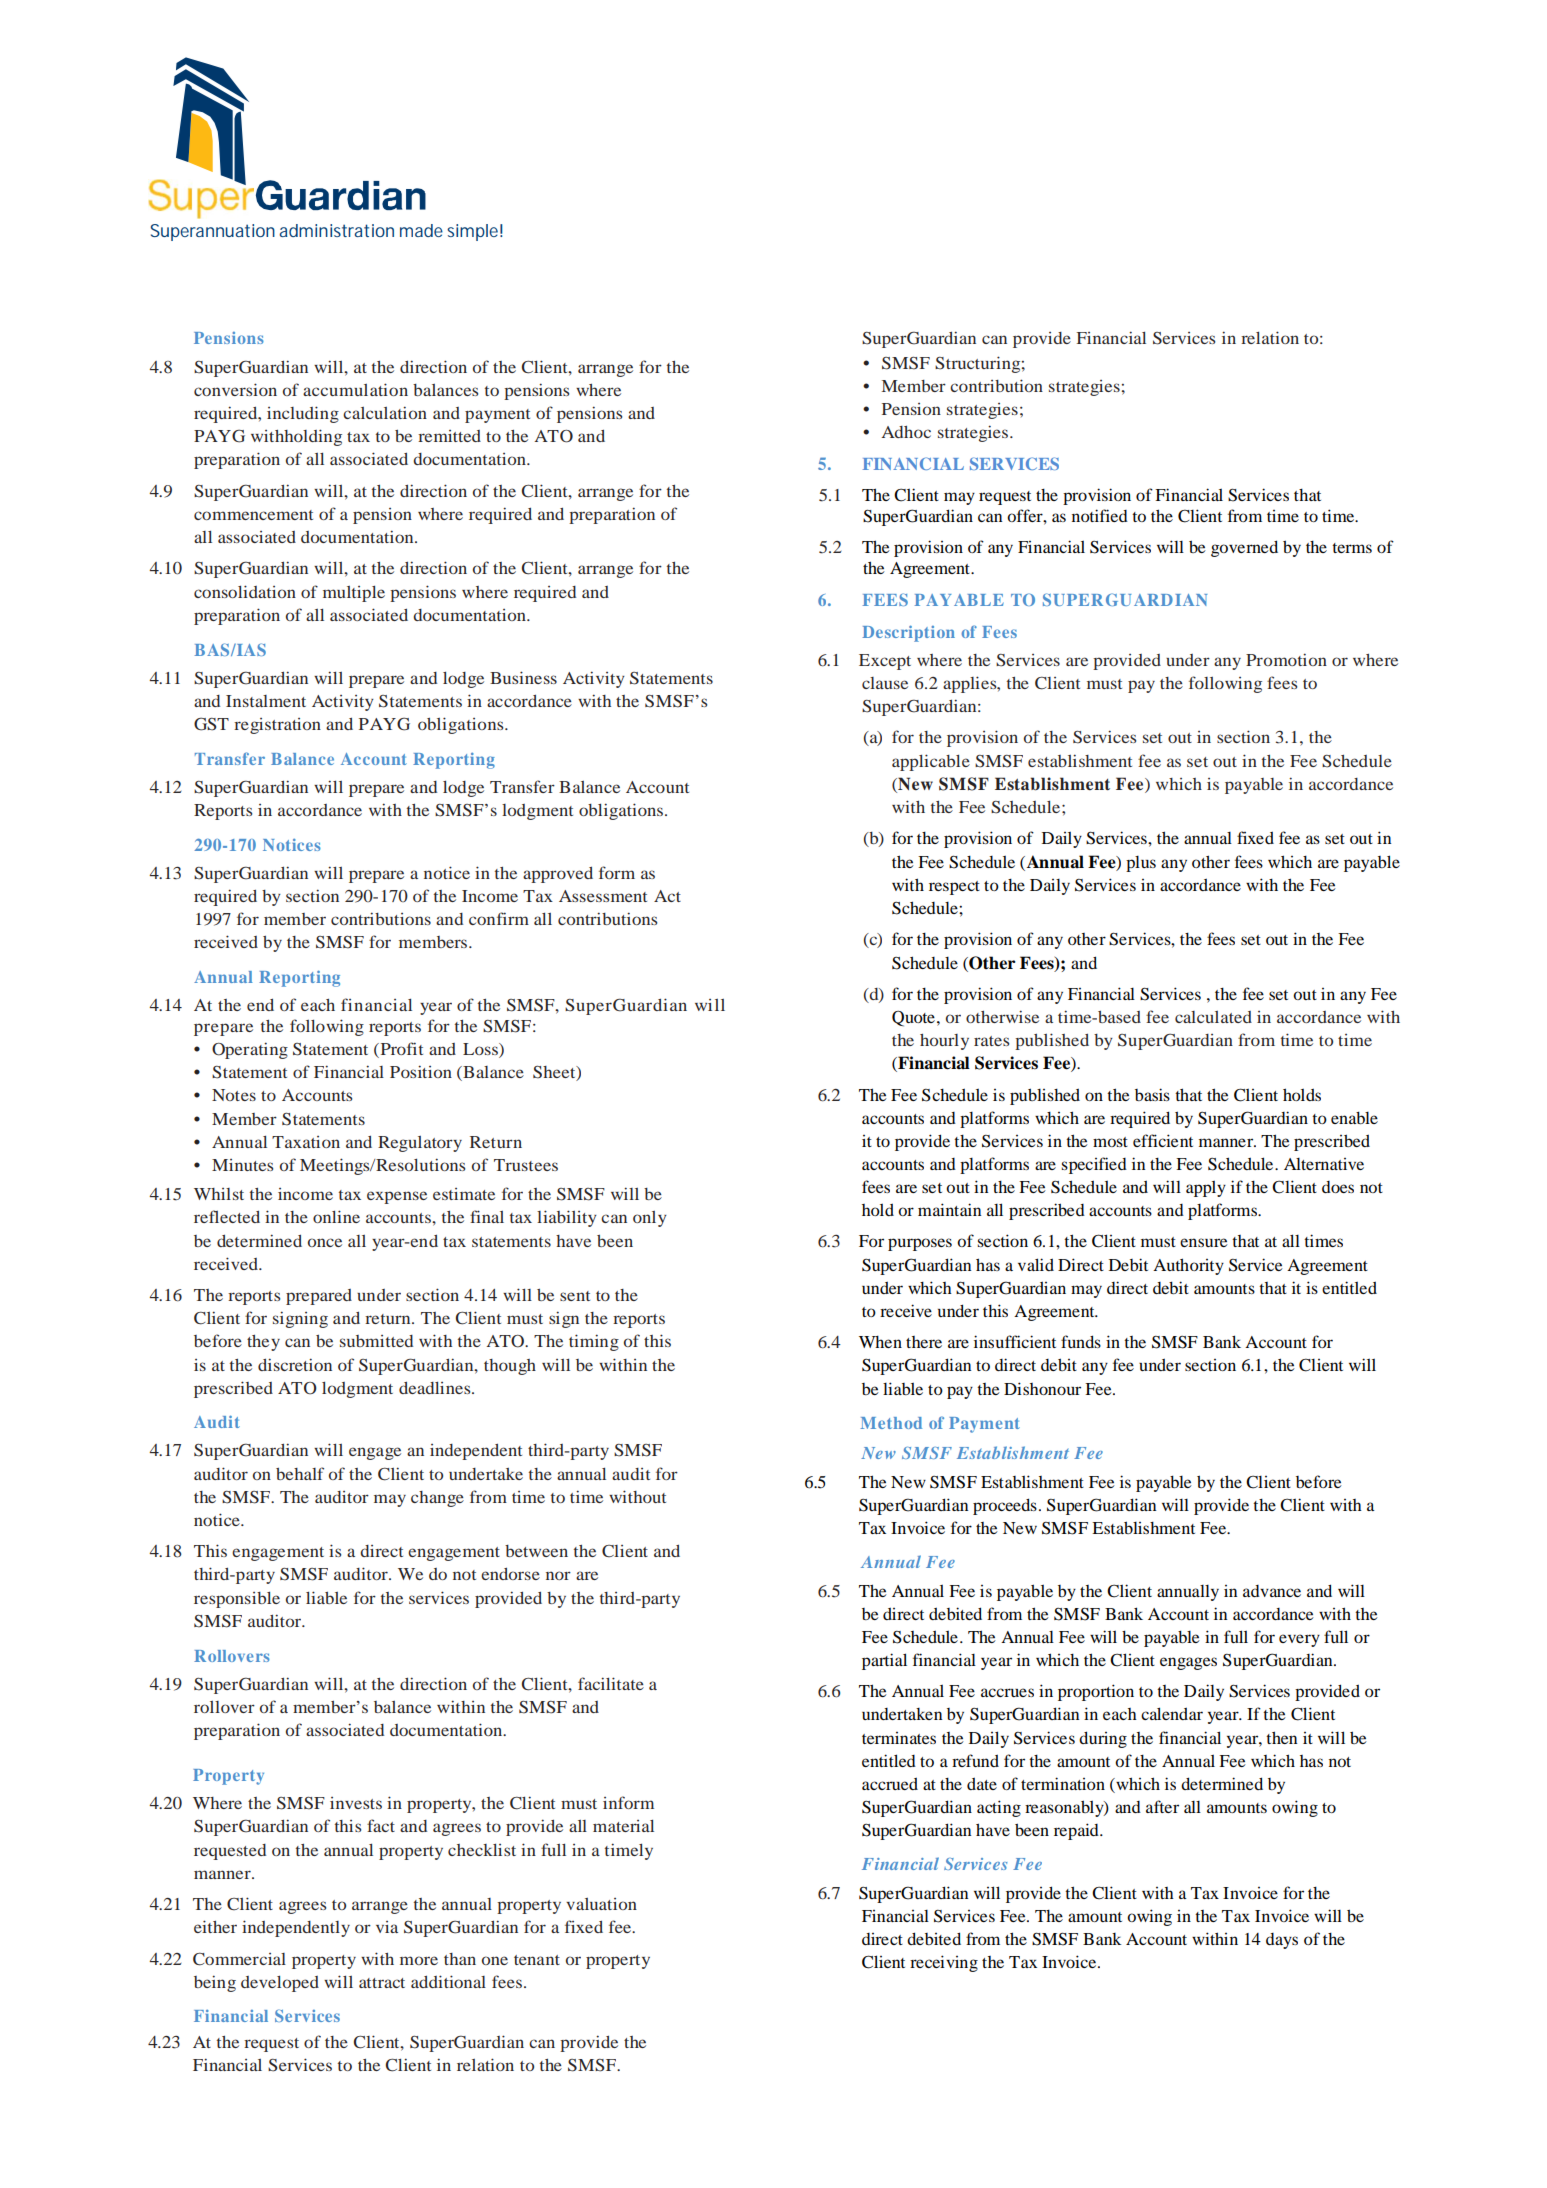  Describe the element at coordinates (891, 1423) in the screenshot. I see `Method` at that location.
